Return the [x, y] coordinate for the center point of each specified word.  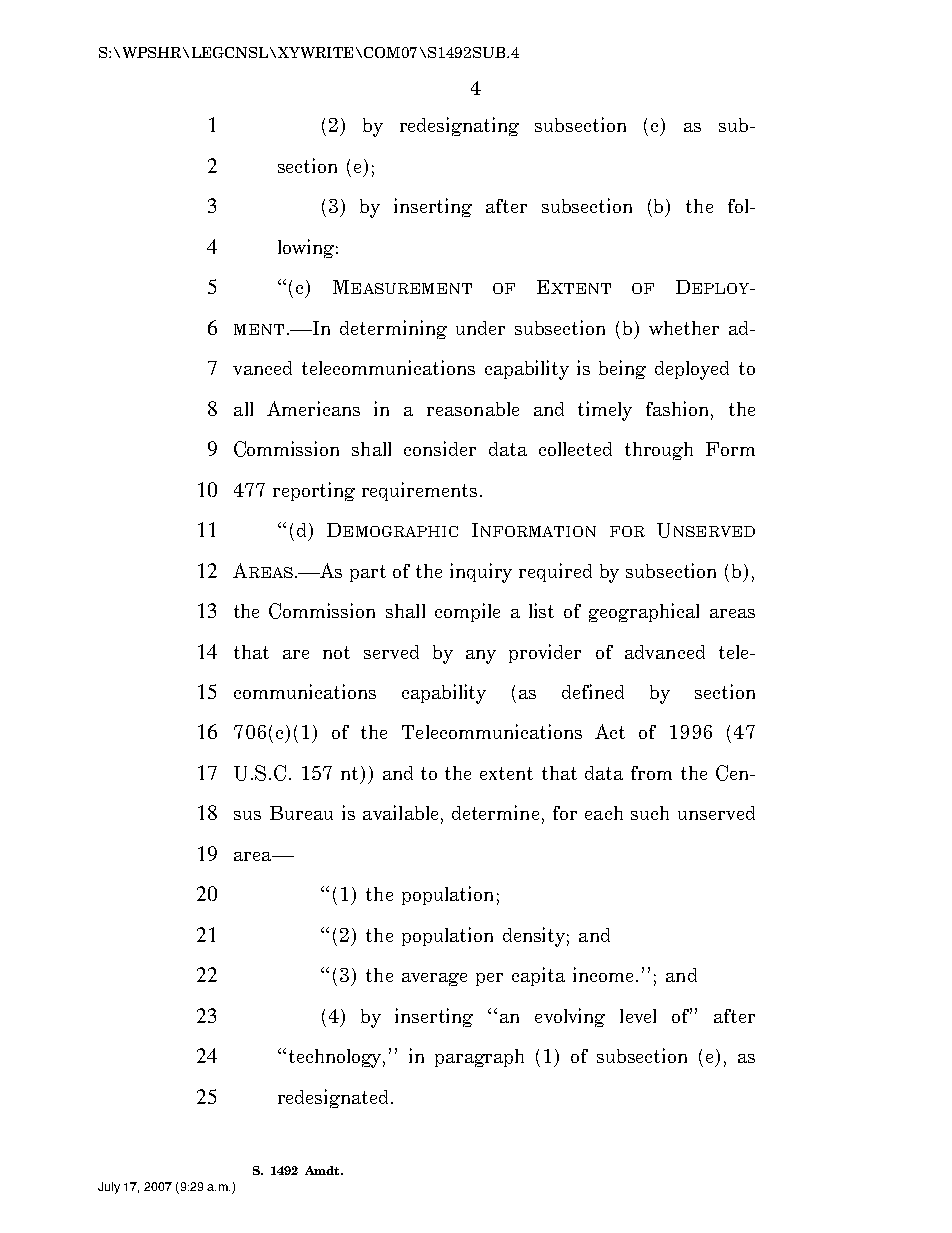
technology [337, 1058]
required [555, 572]
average [434, 979]
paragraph [479, 1058]
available [400, 812]
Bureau [301, 813]
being [622, 369]
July [109, 1188]
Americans [313, 408]
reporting [314, 491]
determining [393, 329]
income [605, 974]
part [368, 573]
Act [610, 731]
